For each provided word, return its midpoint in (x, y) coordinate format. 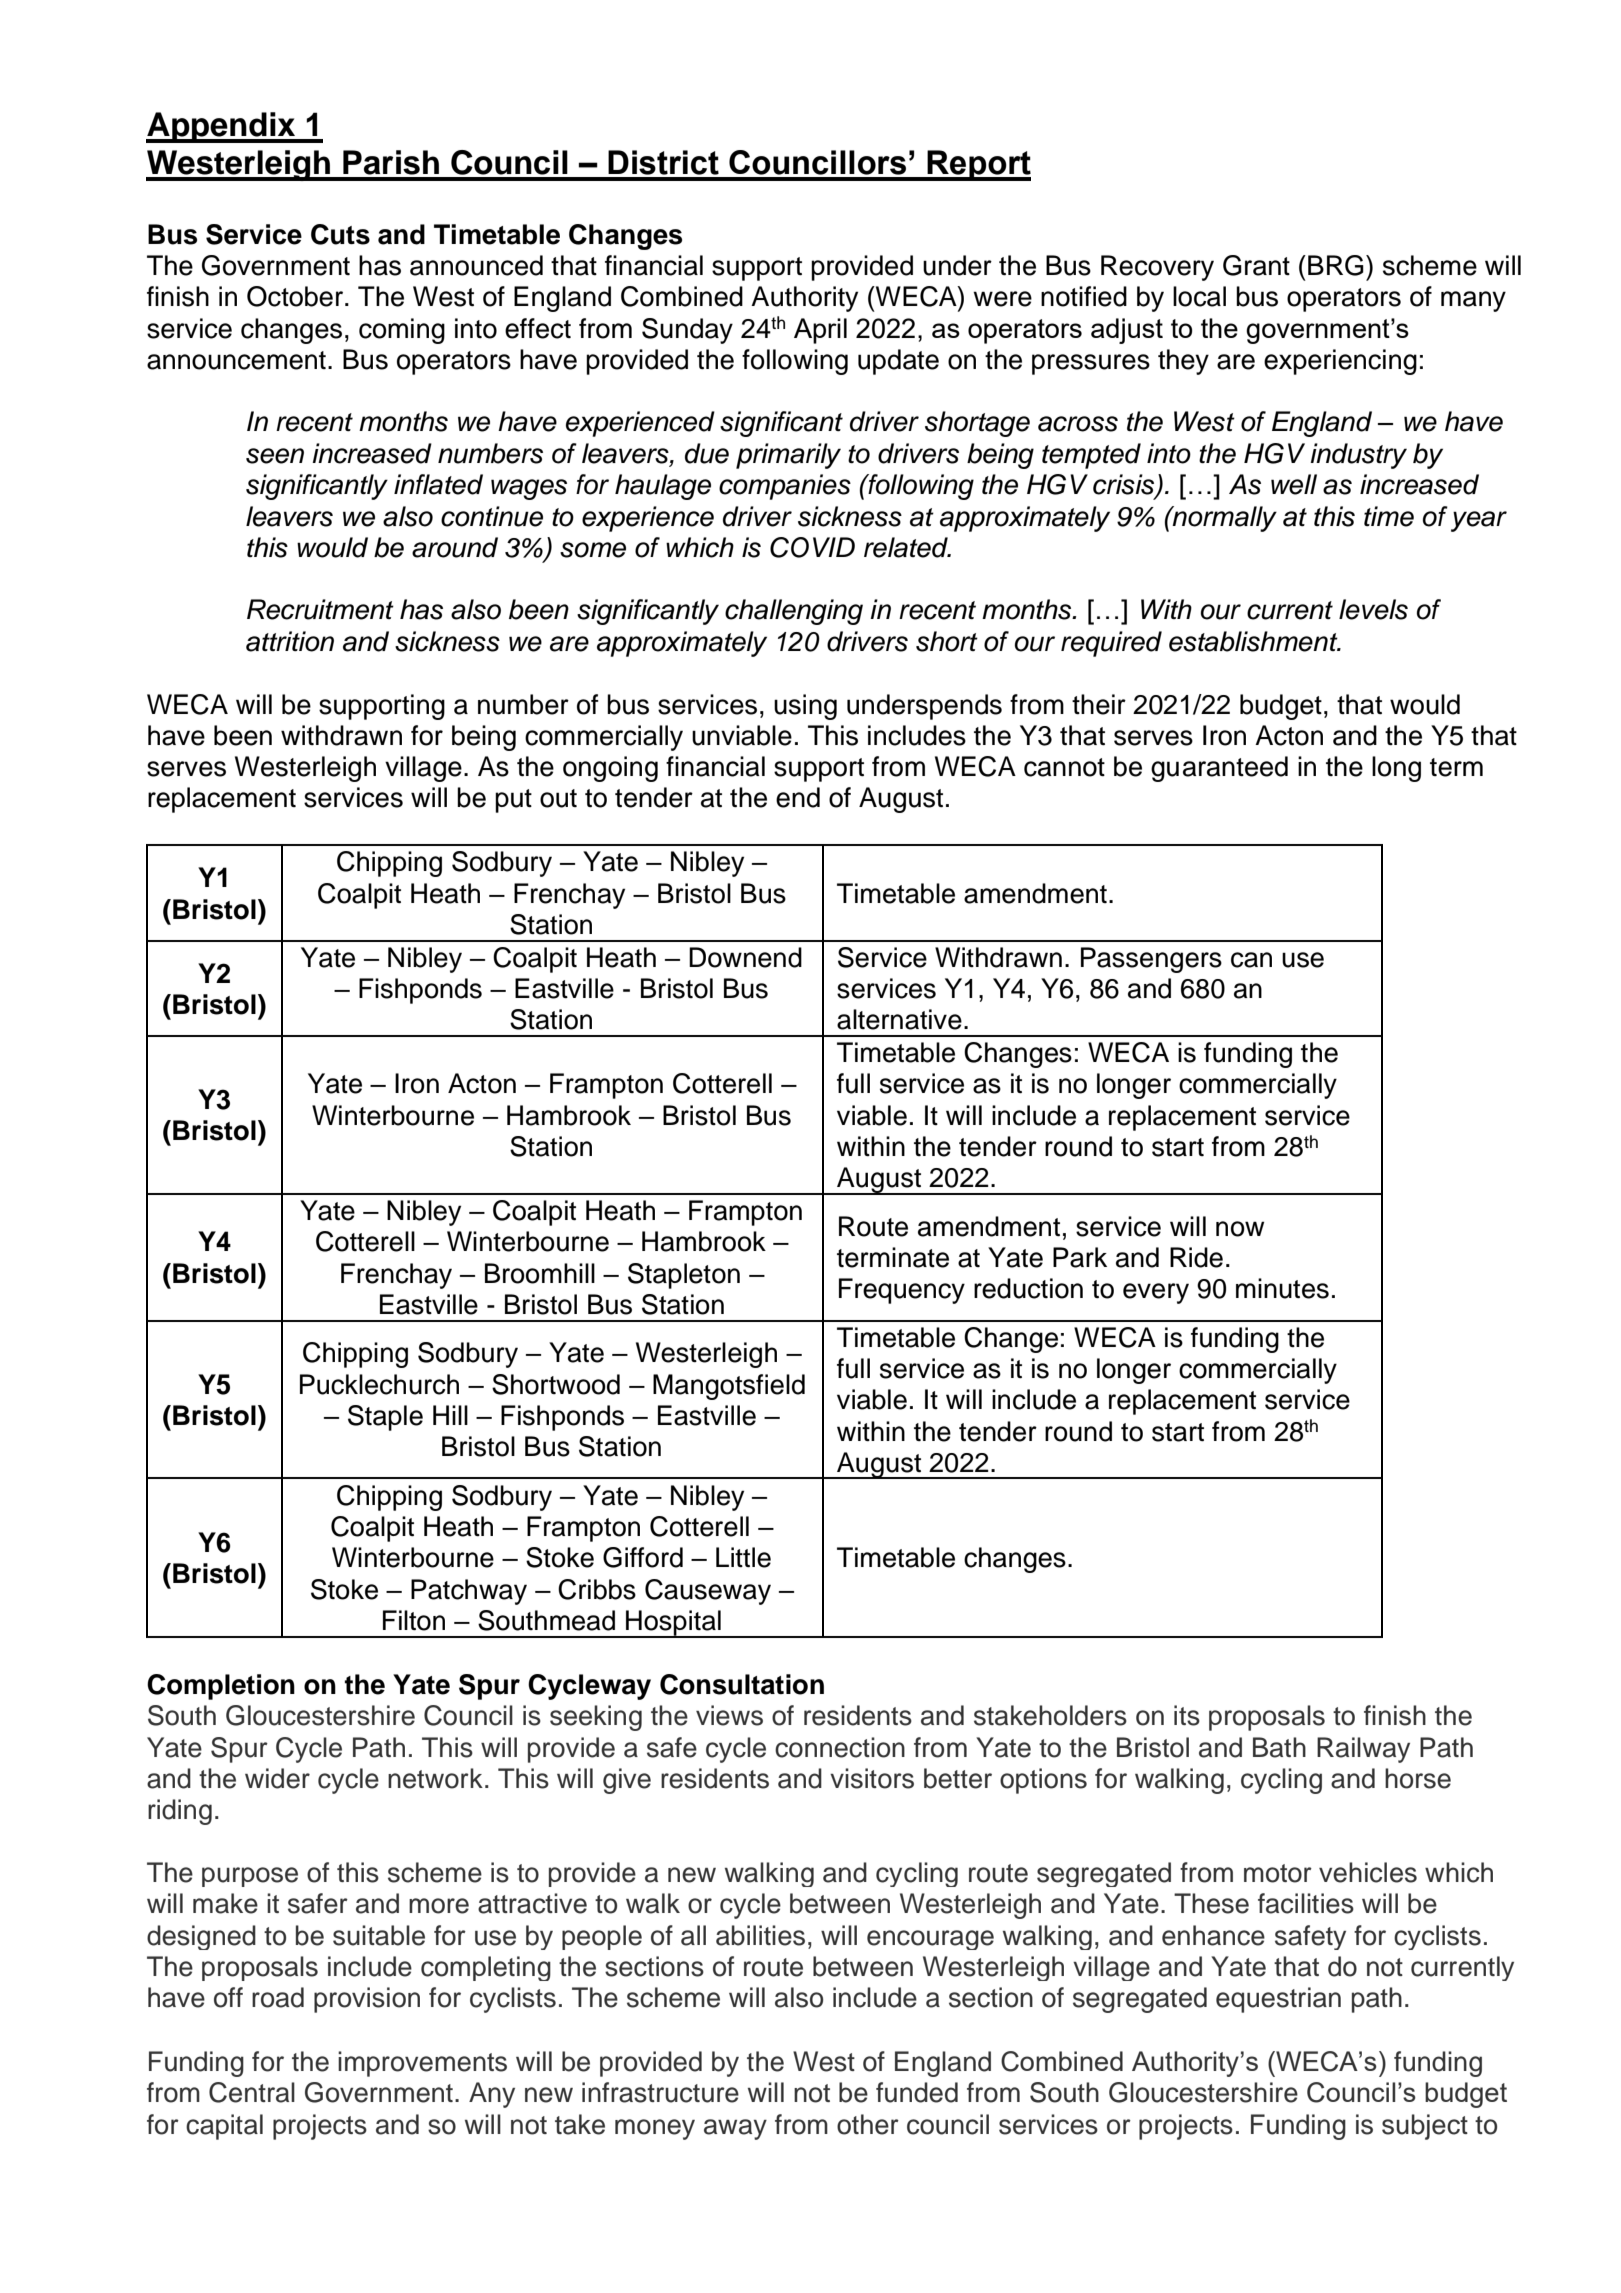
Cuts (340, 234)
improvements (422, 2064)
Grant (1256, 265)
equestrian (1278, 2000)
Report (978, 165)
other (868, 2124)
